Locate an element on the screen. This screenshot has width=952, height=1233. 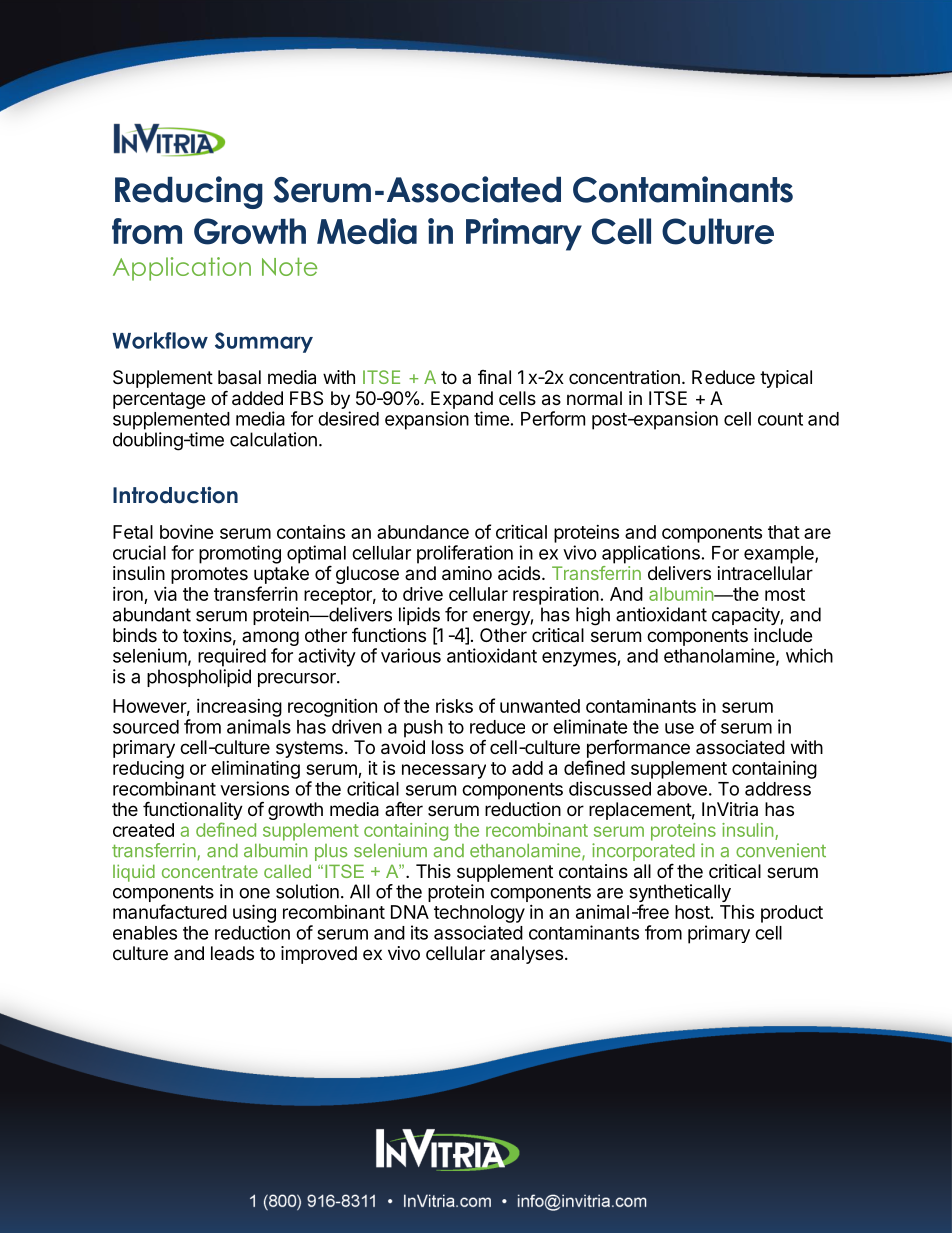
eliminating is located at coordinates (255, 769).
